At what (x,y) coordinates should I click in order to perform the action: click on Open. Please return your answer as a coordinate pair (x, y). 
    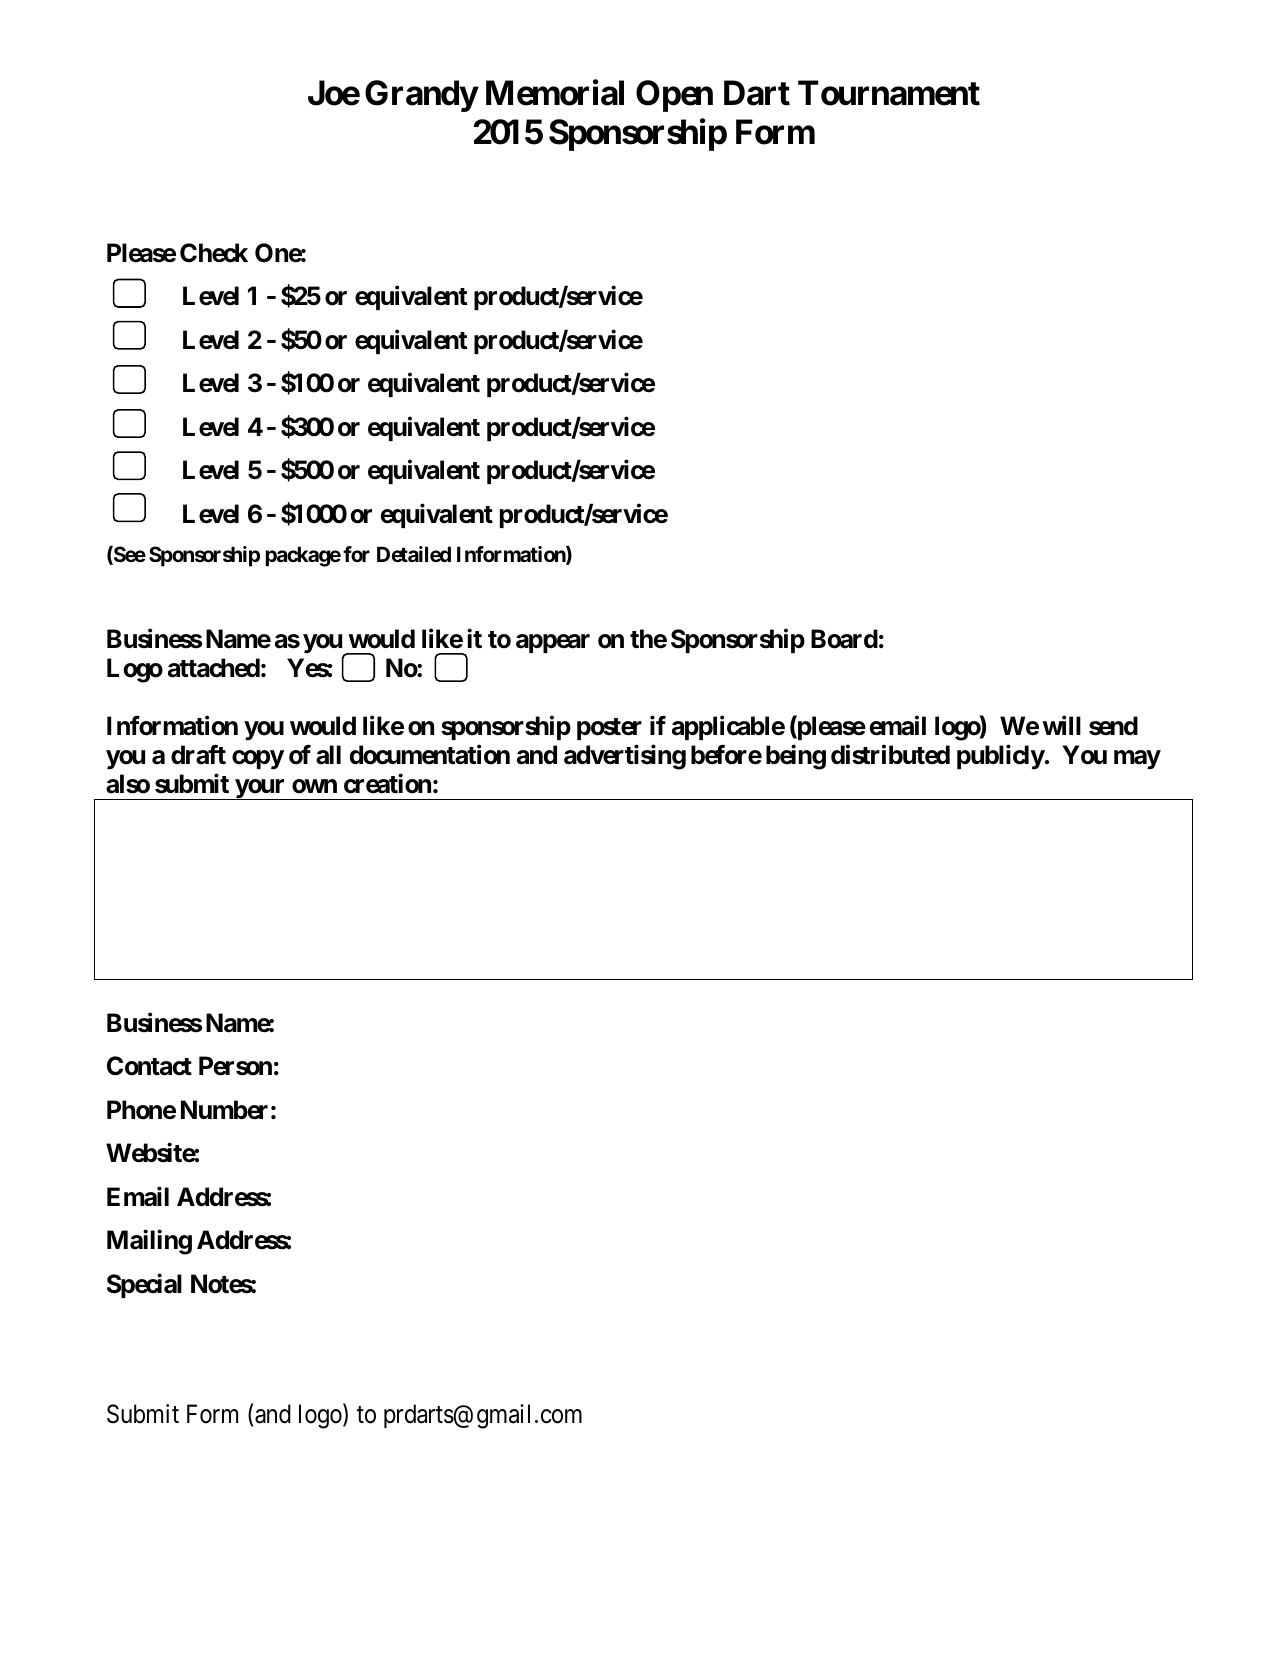
    Looking at the image, I should click on (674, 96).
